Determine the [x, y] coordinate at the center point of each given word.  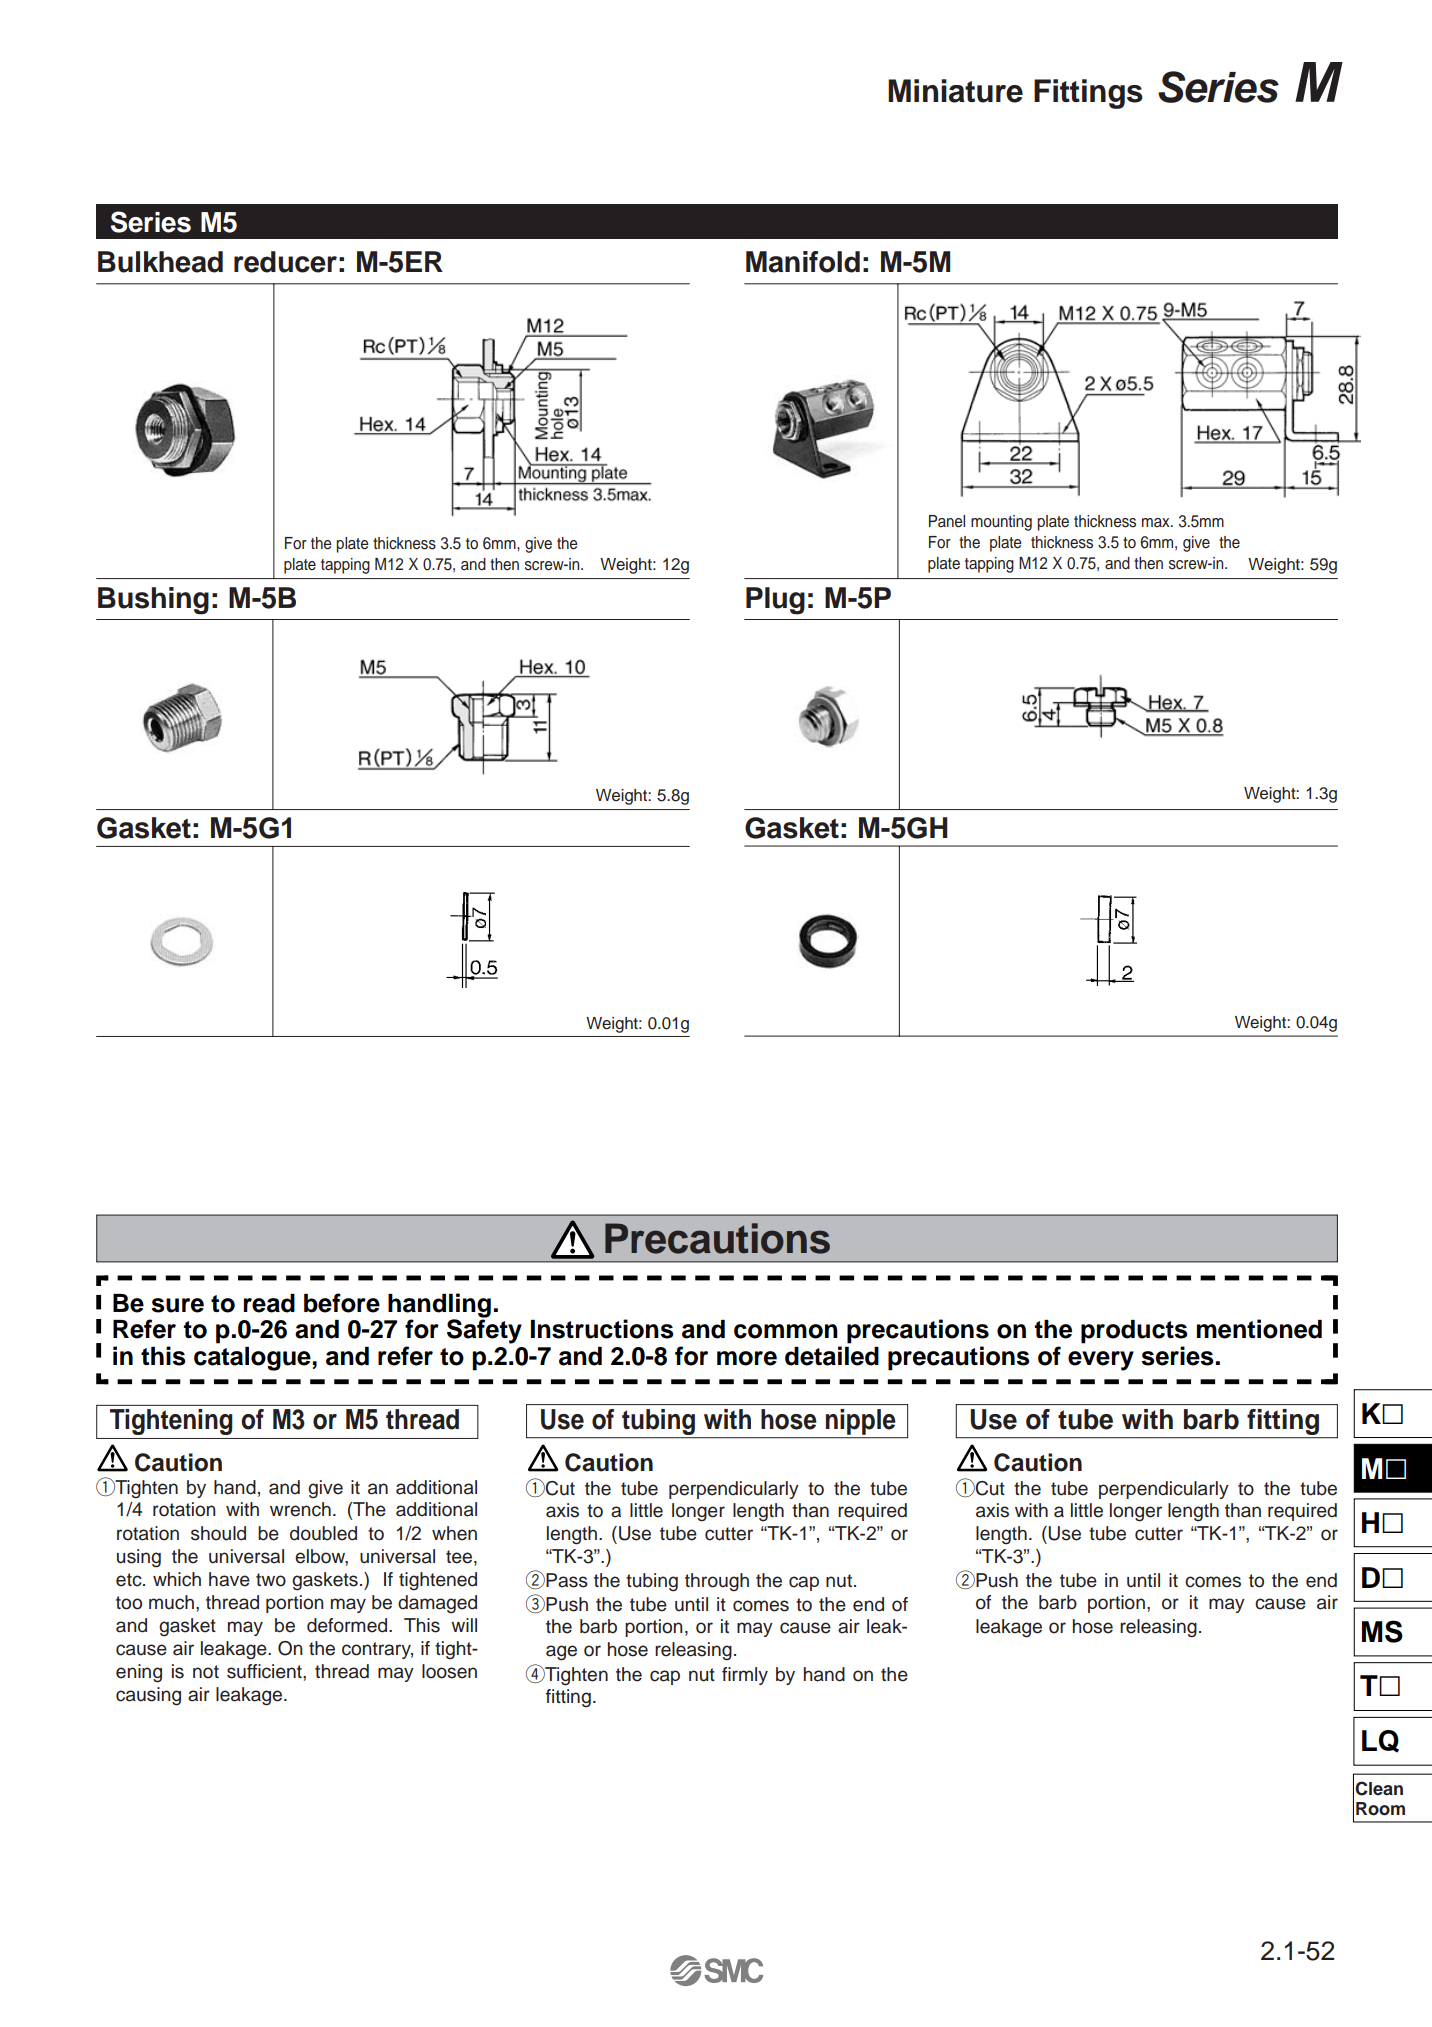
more [747, 1358]
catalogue [253, 1359]
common [786, 1331]
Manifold [803, 262]
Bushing [153, 601]
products [1134, 1332]
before [342, 1303]
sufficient [265, 1671]
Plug [775, 601]
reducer [285, 262]
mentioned [1259, 1329]
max [1157, 522]
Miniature [955, 91]
